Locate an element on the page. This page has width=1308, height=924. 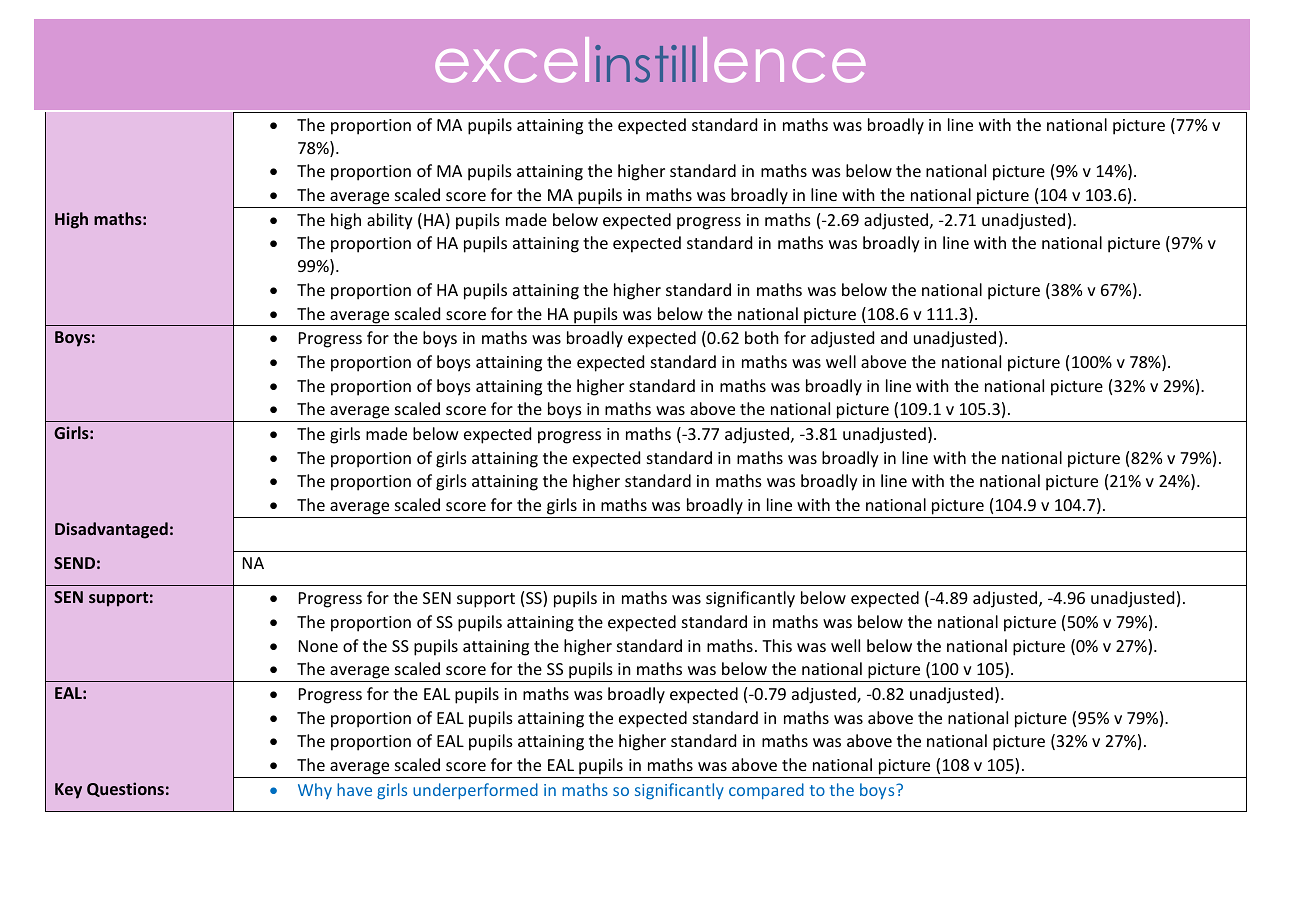
both is located at coordinates (762, 337).
